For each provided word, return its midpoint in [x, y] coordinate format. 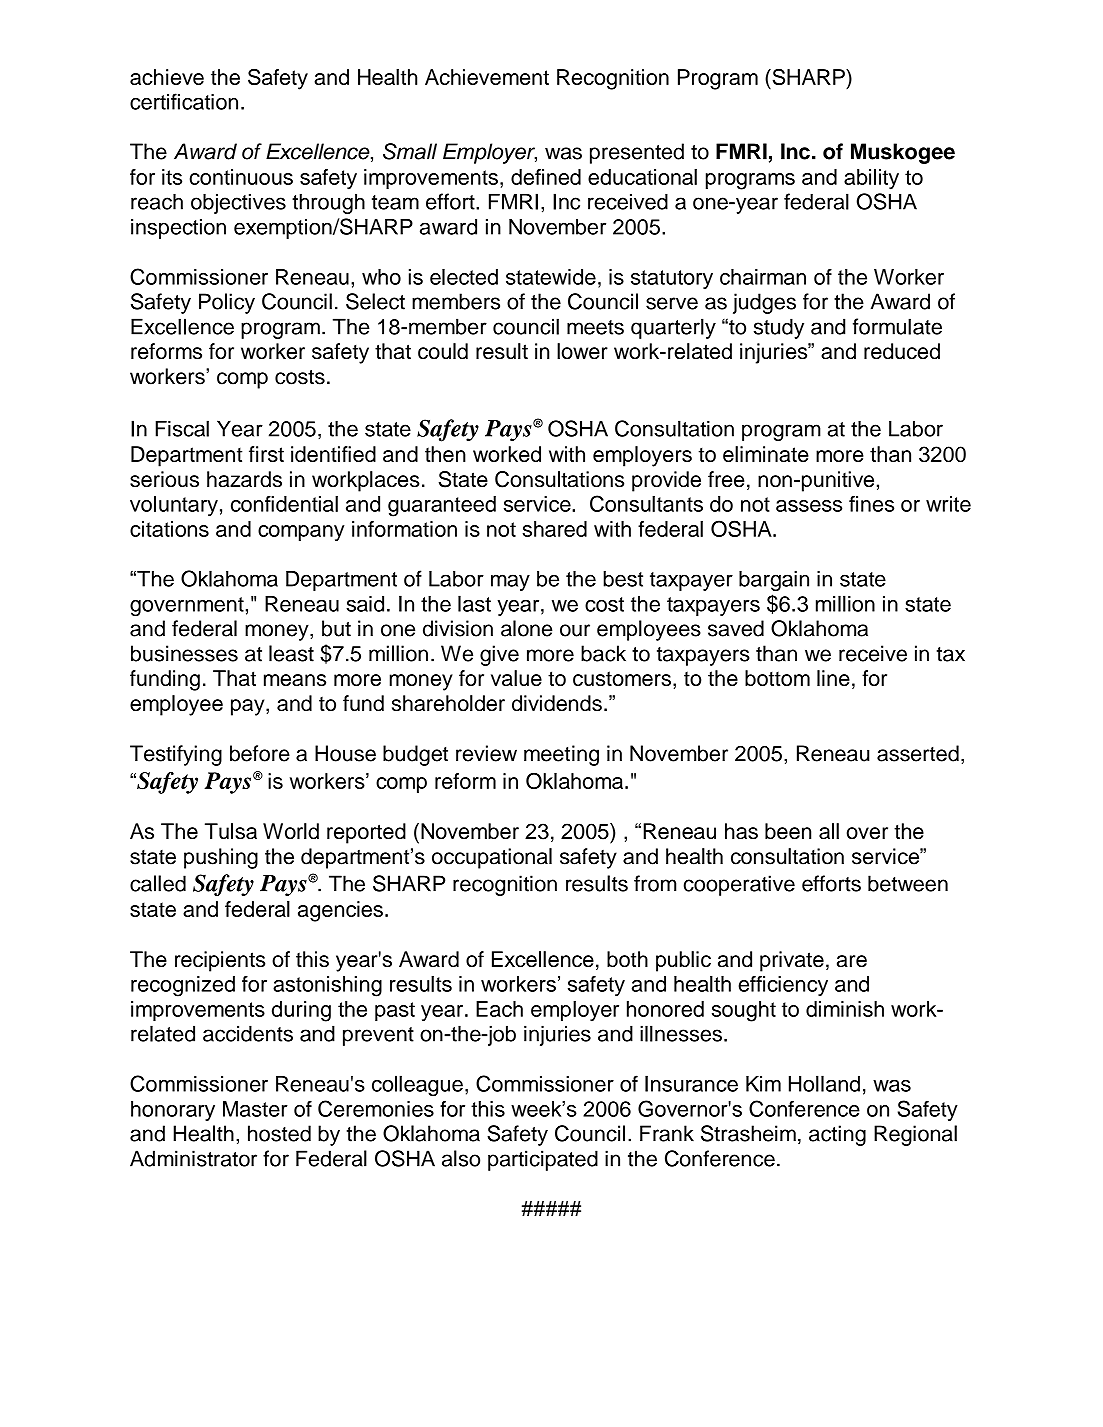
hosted [279, 1133]
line [833, 678]
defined [546, 177]
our [575, 630]
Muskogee [903, 153]
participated [543, 1160]
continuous [241, 177]
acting [837, 1135]
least [291, 653]
